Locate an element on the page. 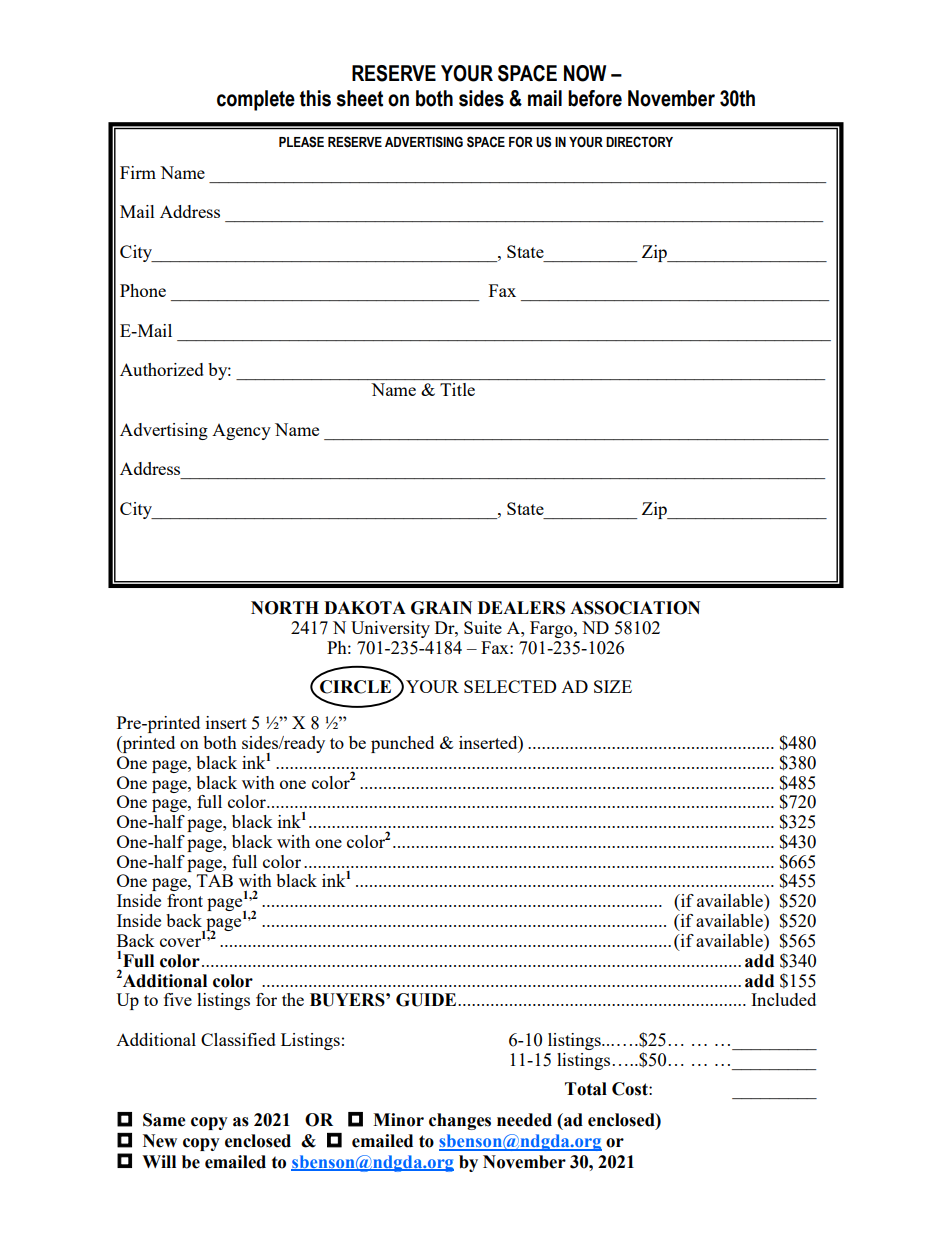 The height and width of the page is (1233, 952). ASSOCIATION is located at coordinates (635, 608).
